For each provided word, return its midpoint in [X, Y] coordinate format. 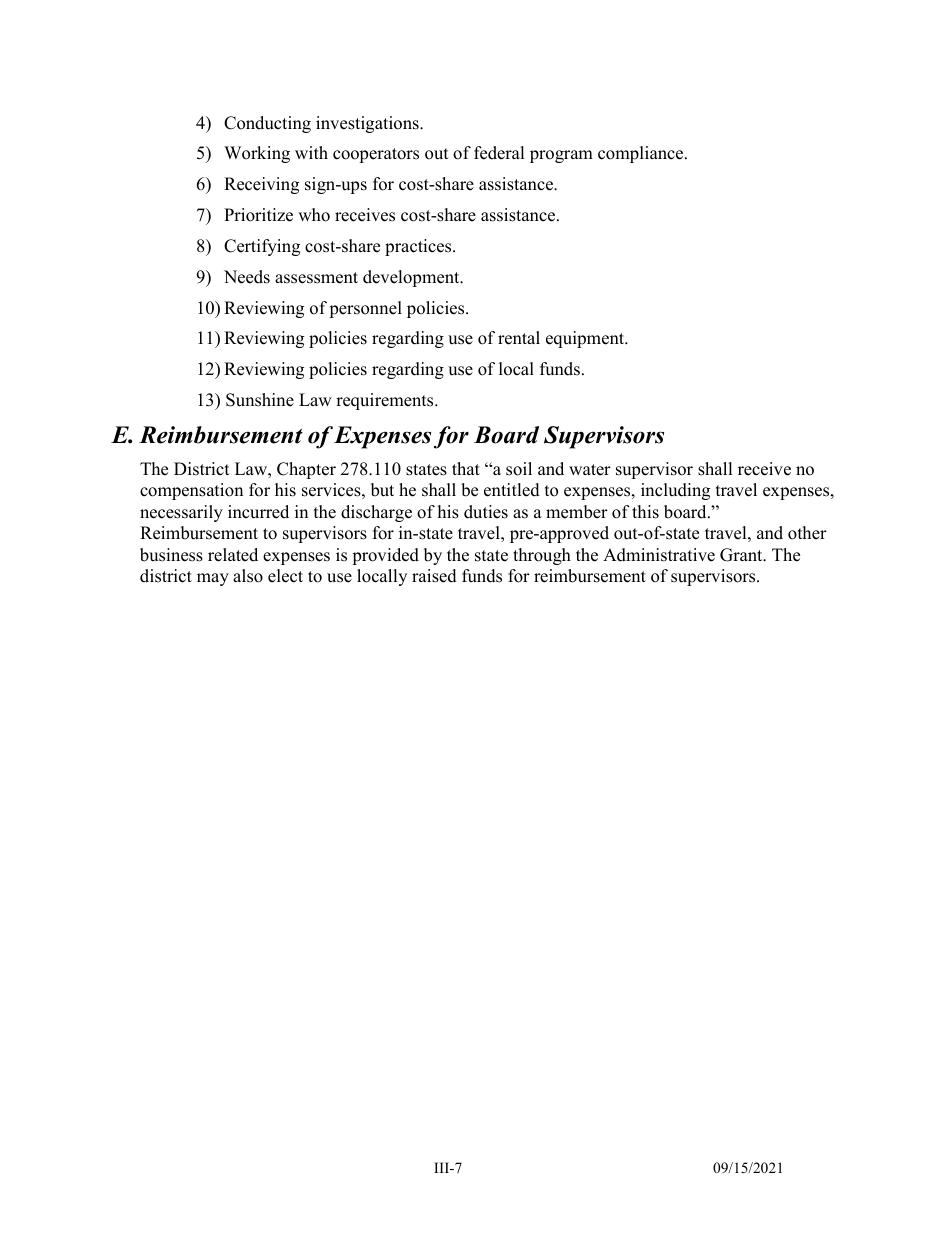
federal [499, 153]
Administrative [659, 555]
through [542, 556]
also [248, 576]
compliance [642, 154]
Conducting [267, 124]
